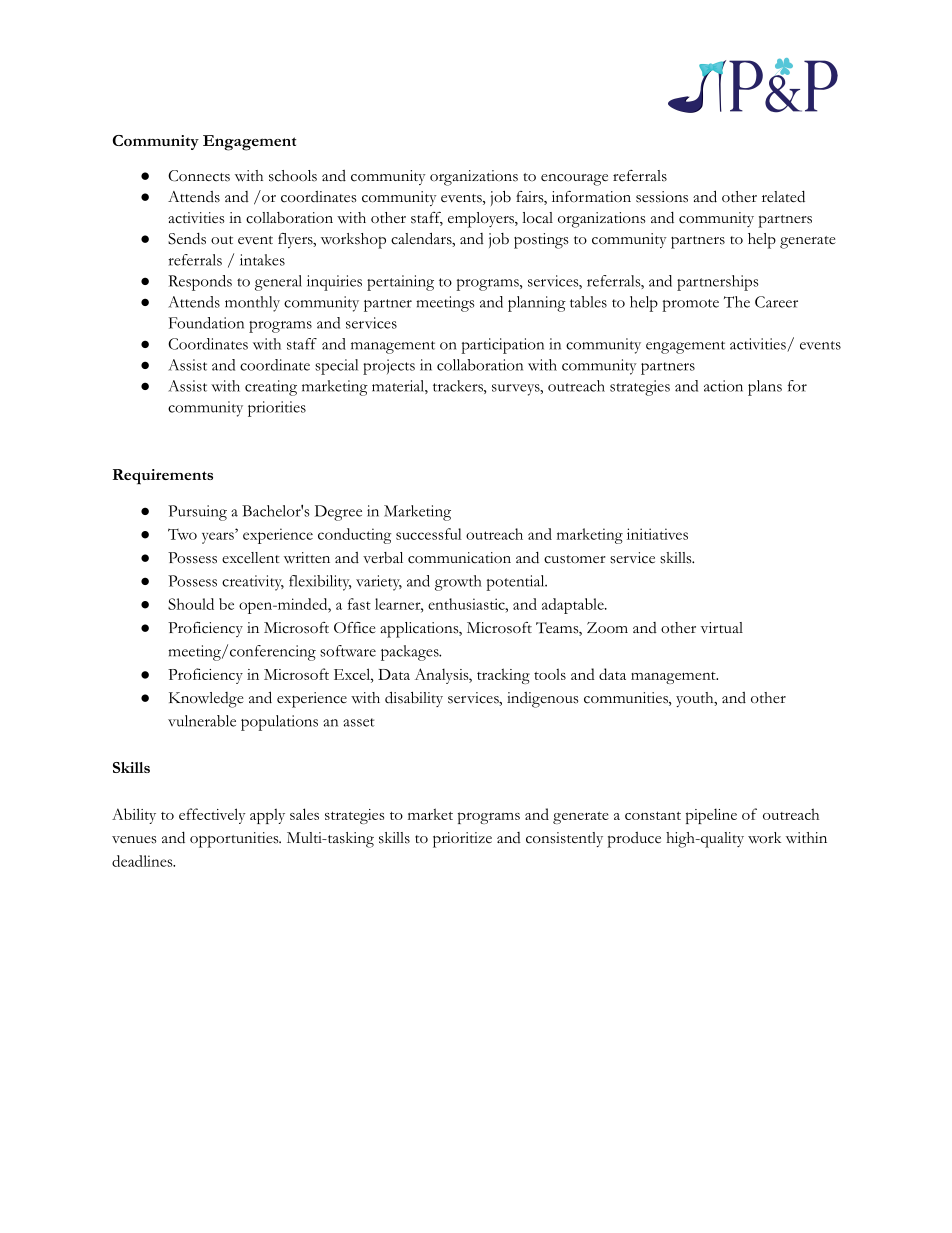 The image size is (952, 1233). I want to click on prioritize, so click(462, 840).
